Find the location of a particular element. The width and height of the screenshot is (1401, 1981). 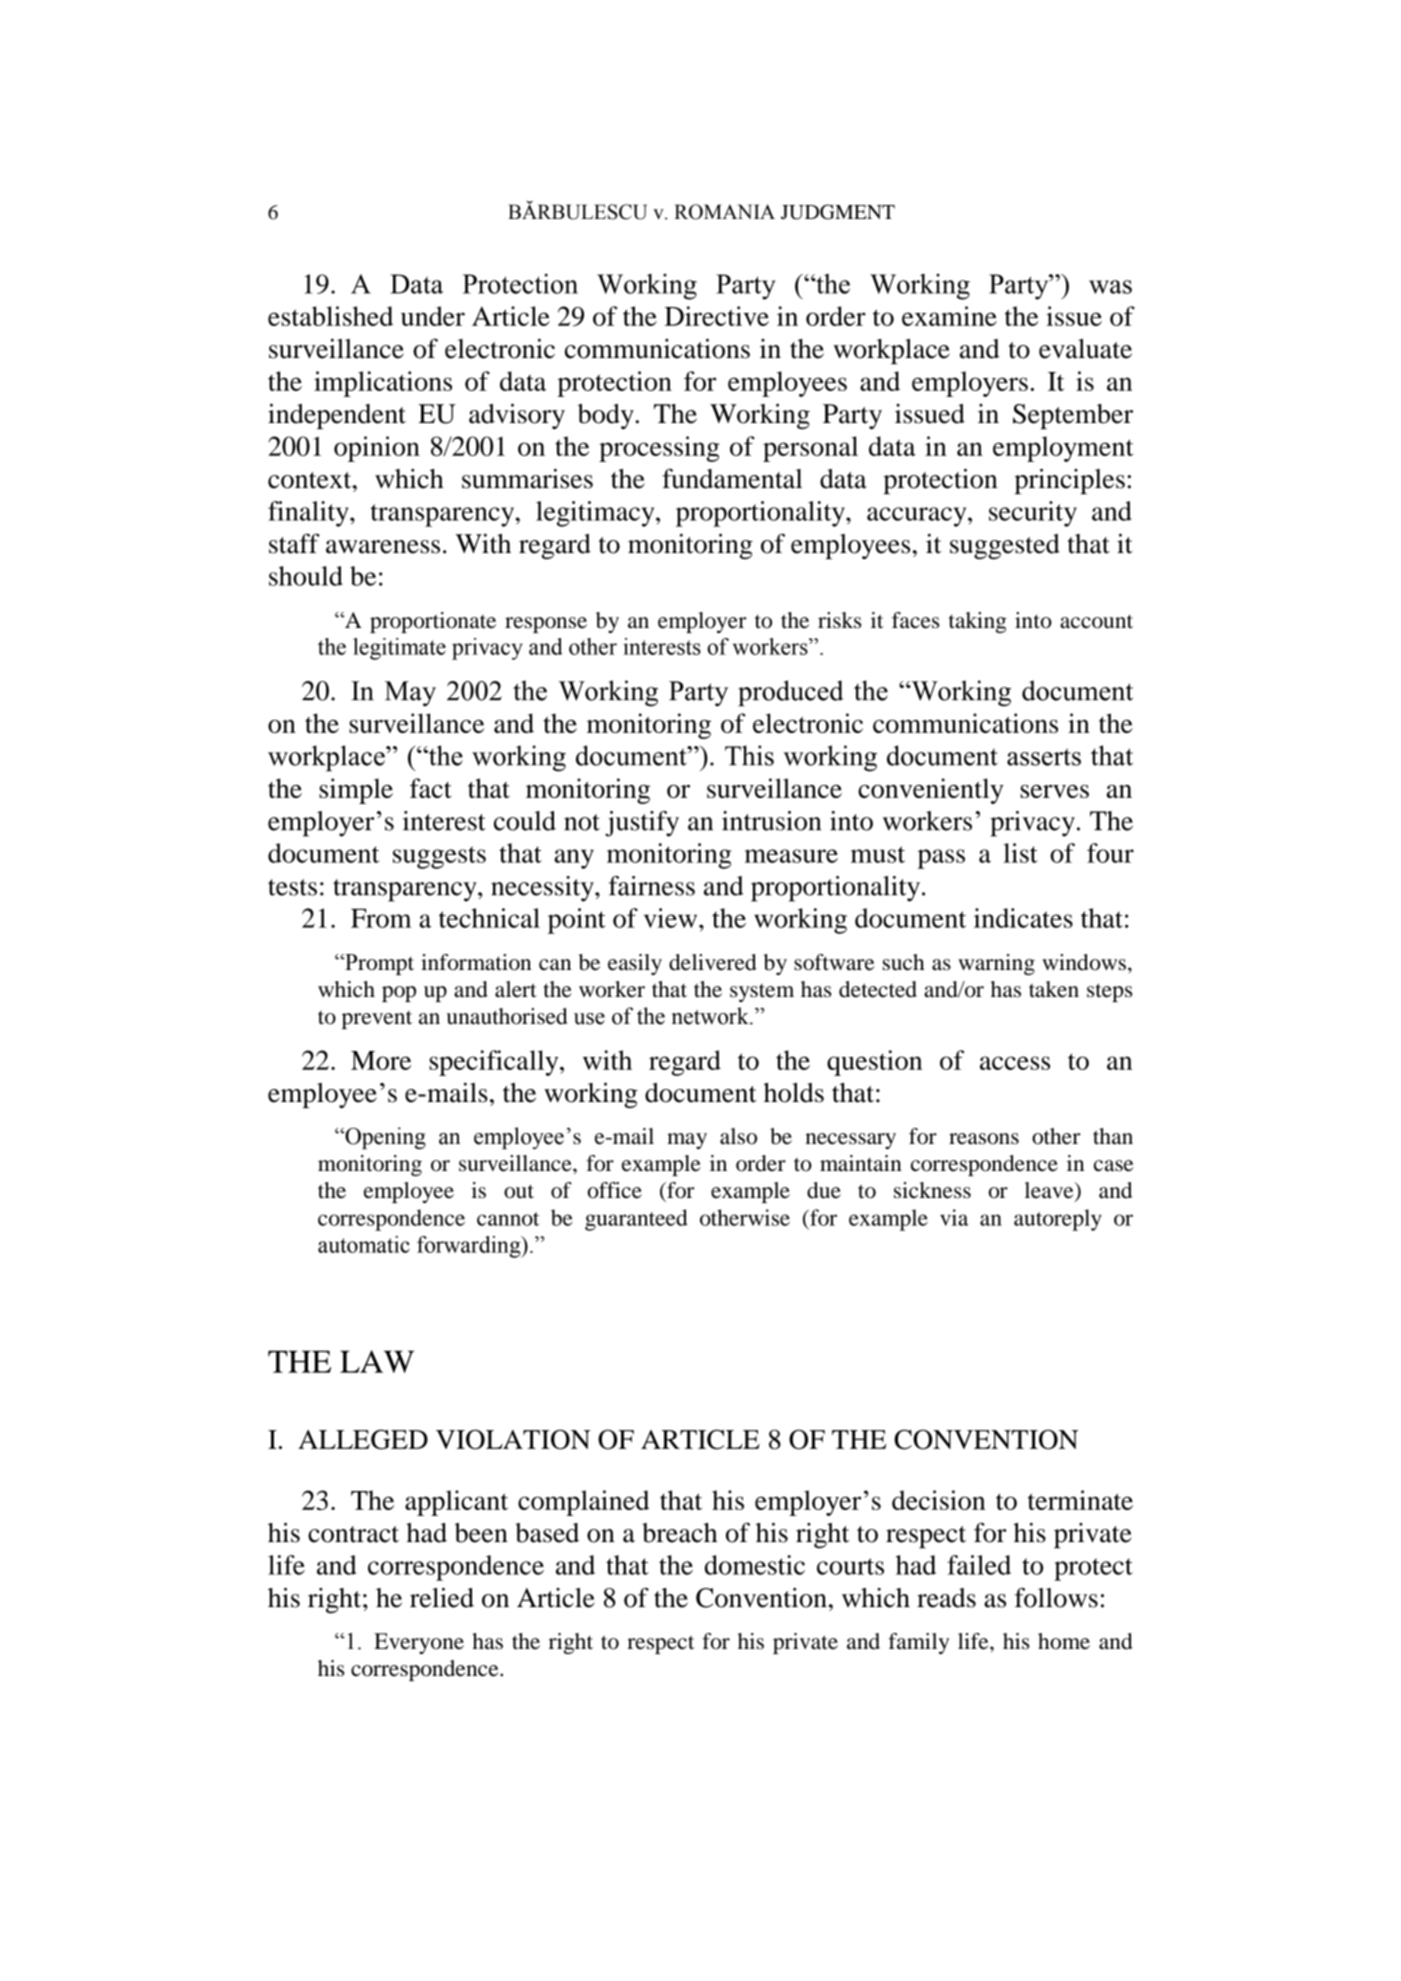

relied is located at coordinates (442, 1598).
